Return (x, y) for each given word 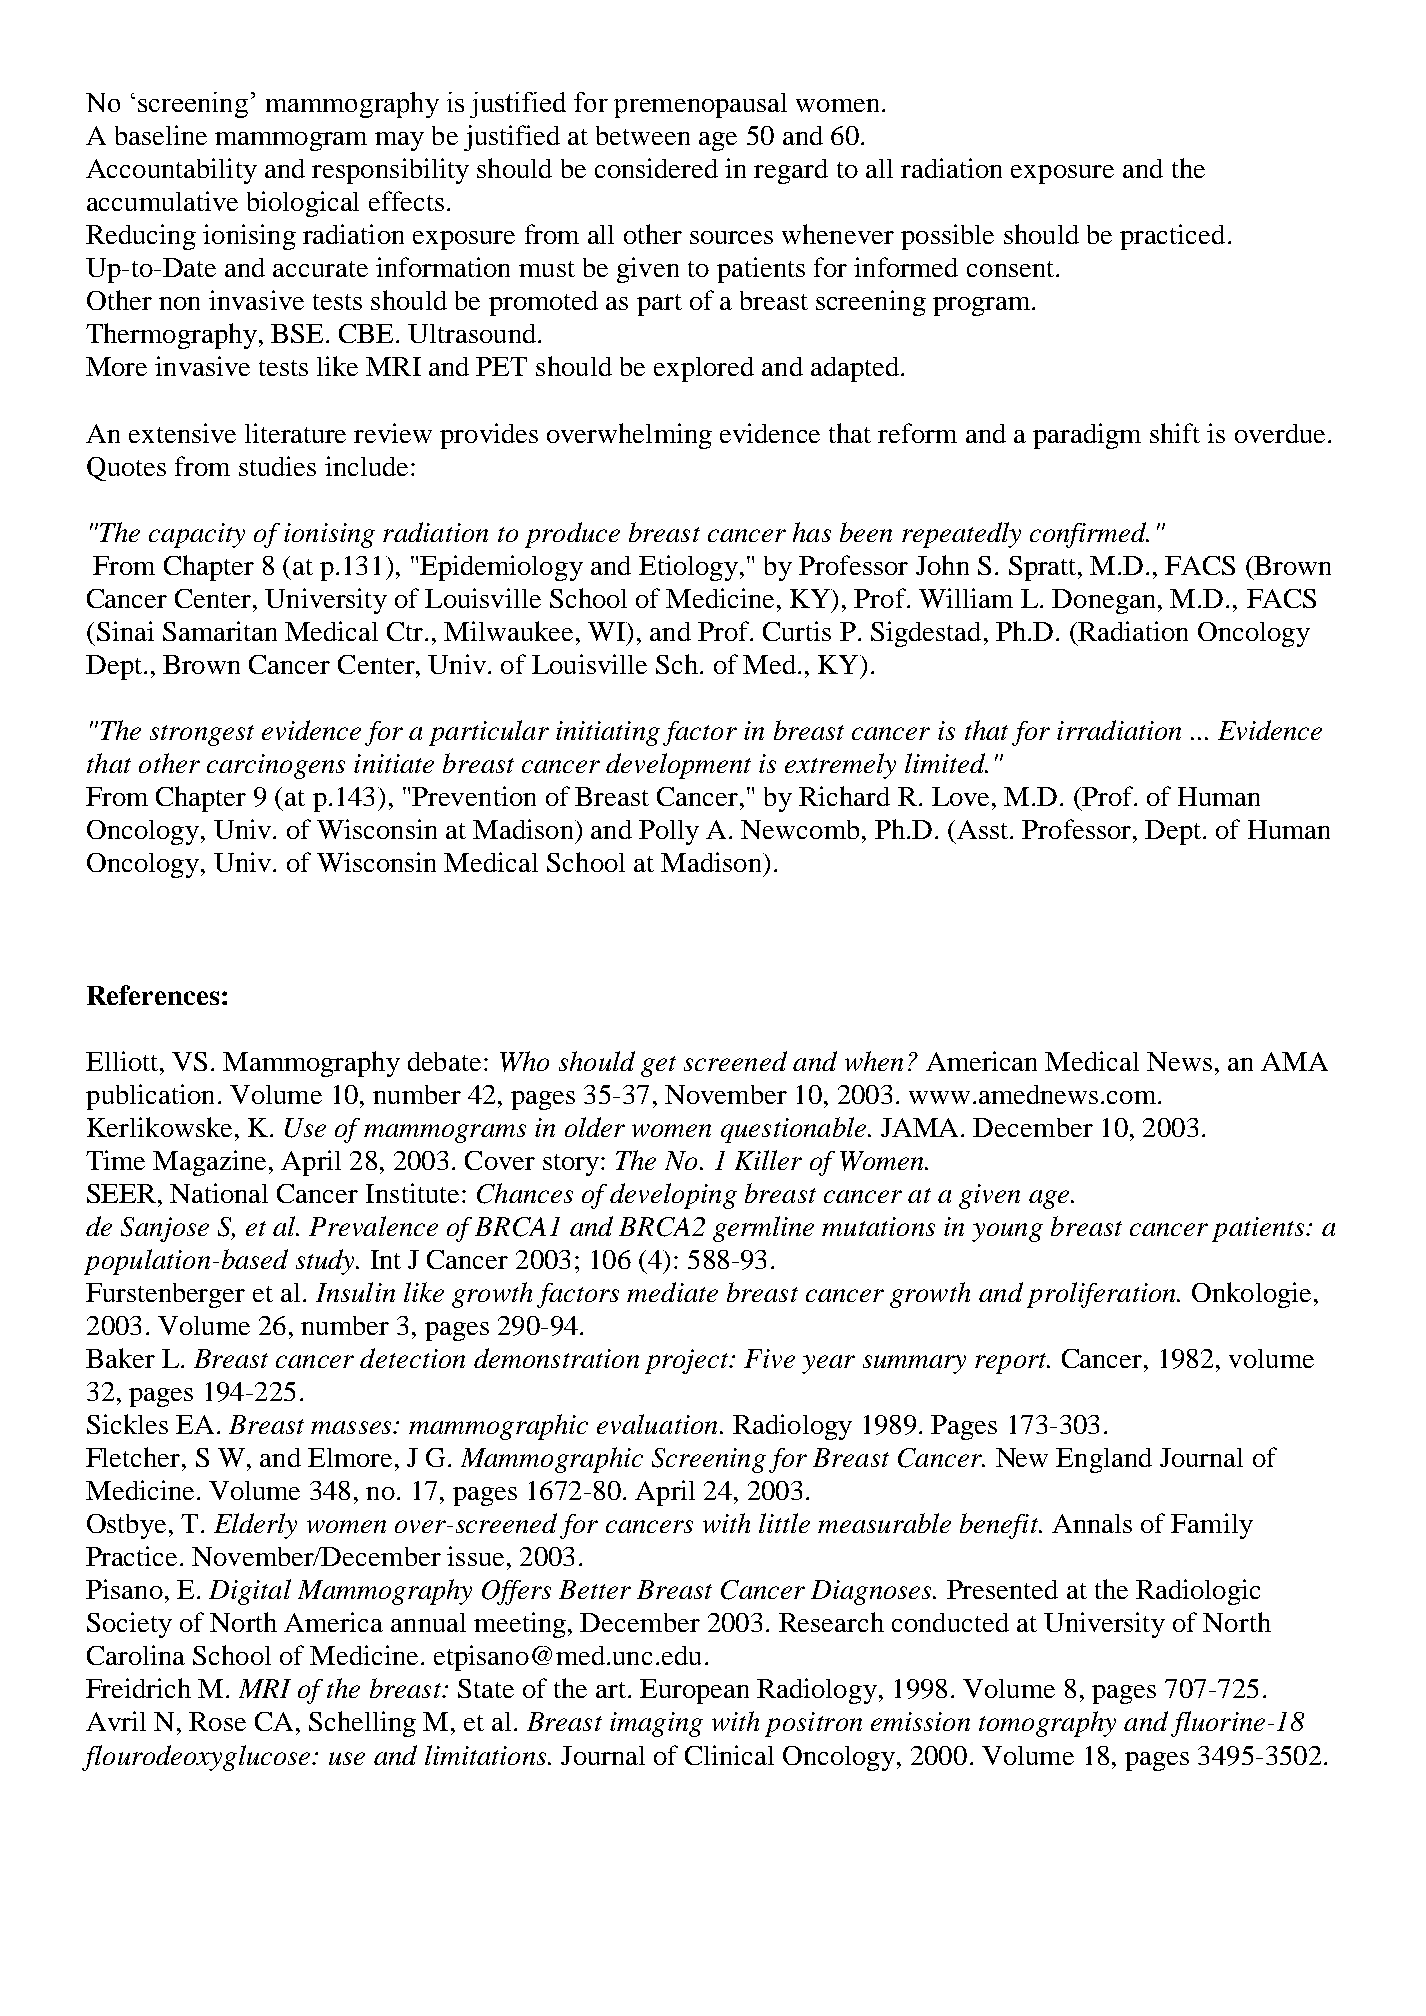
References (153, 995)
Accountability (171, 171)
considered (656, 168)
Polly (669, 832)
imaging (656, 1724)
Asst (984, 829)
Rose (217, 1721)
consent (1012, 269)
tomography (1047, 1724)
